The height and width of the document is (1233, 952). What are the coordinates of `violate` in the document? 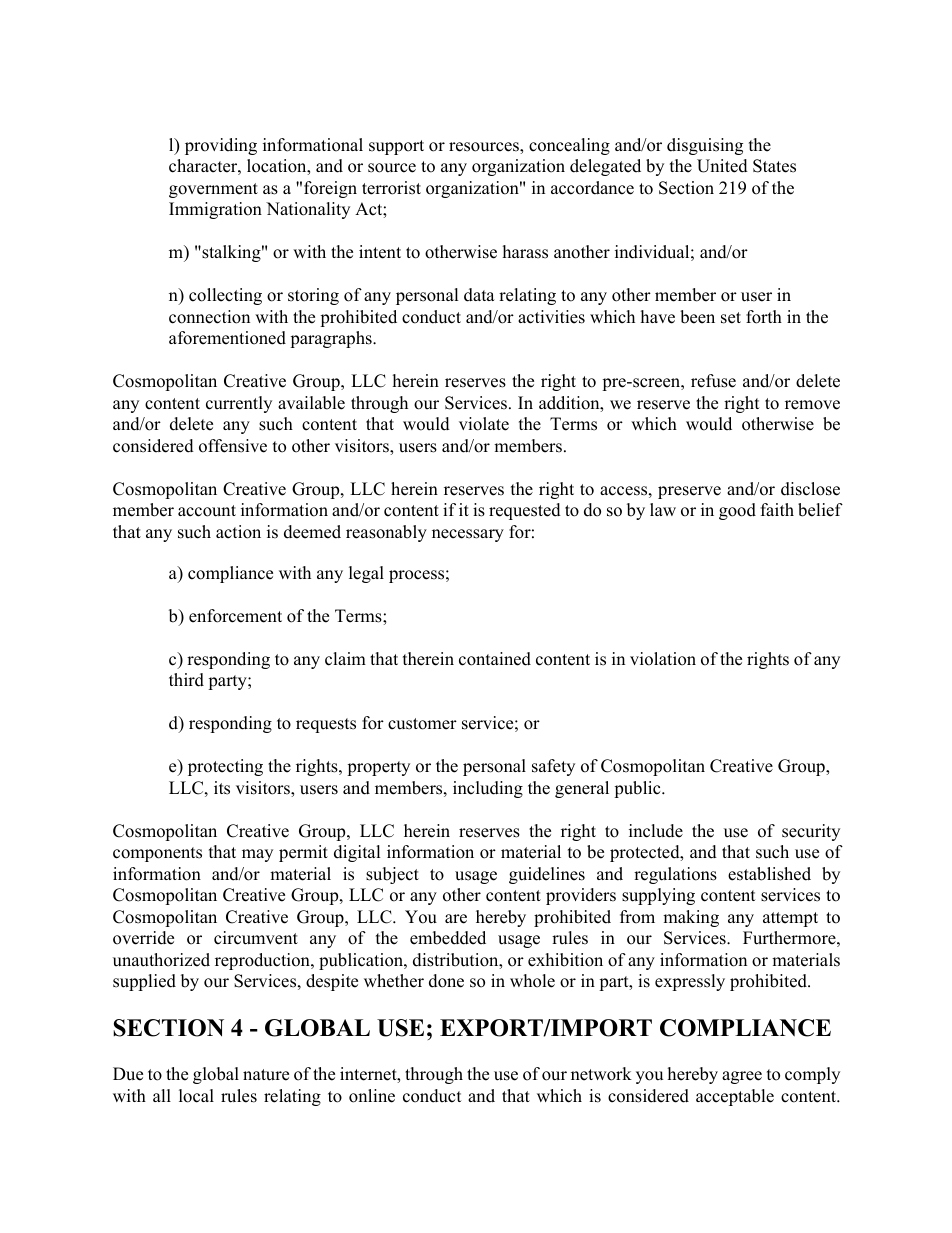 It's located at (484, 424).
